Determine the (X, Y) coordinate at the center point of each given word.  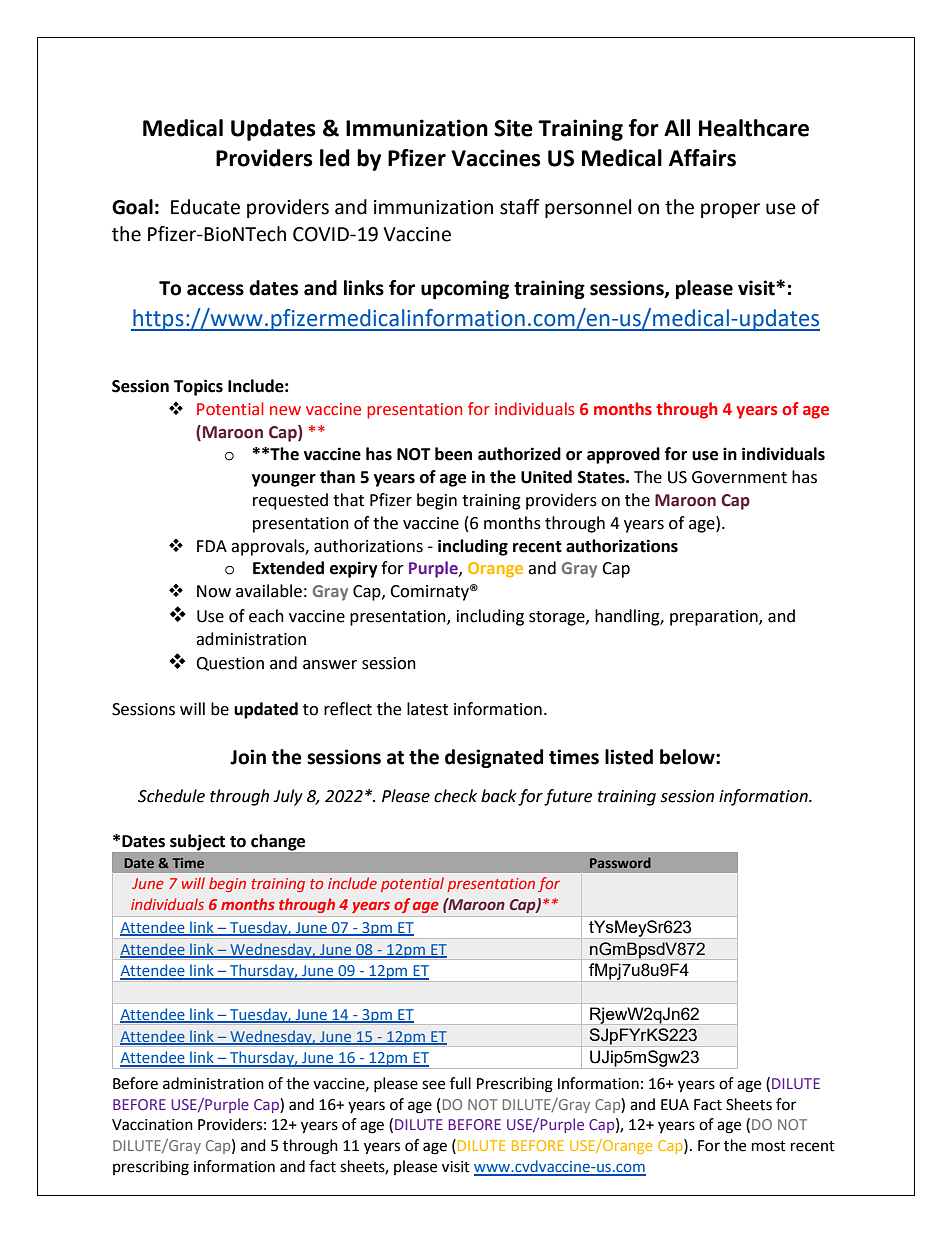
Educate (205, 207)
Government (739, 477)
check (455, 796)
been (453, 454)
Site (513, 128)
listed (629, 757)
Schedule (171, 796)
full (460, 1083)
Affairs (702, 158)
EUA (675, 1105)
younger (284, 480)
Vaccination (152, 1125)
